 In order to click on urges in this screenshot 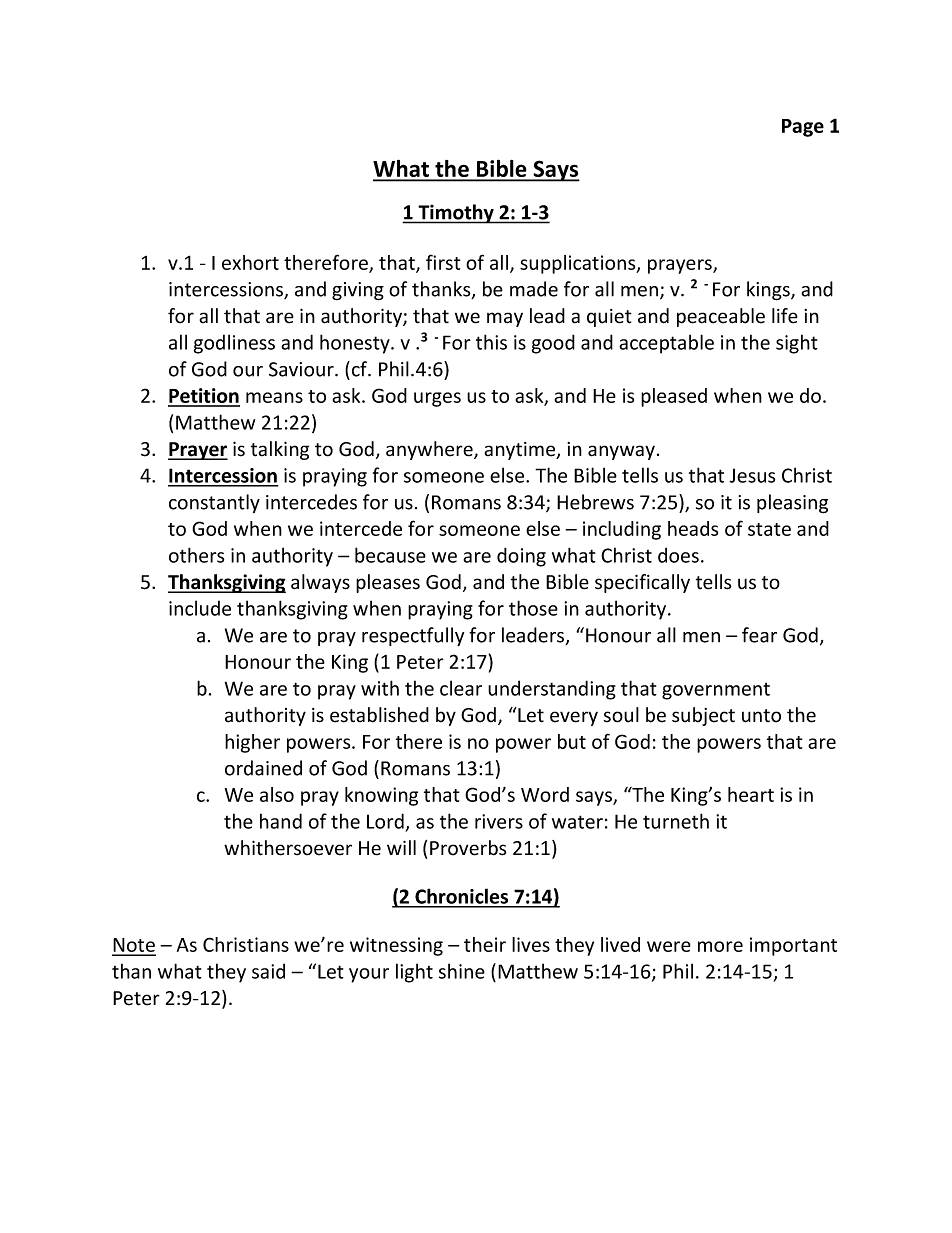, I will do `click(437, 399)`.
